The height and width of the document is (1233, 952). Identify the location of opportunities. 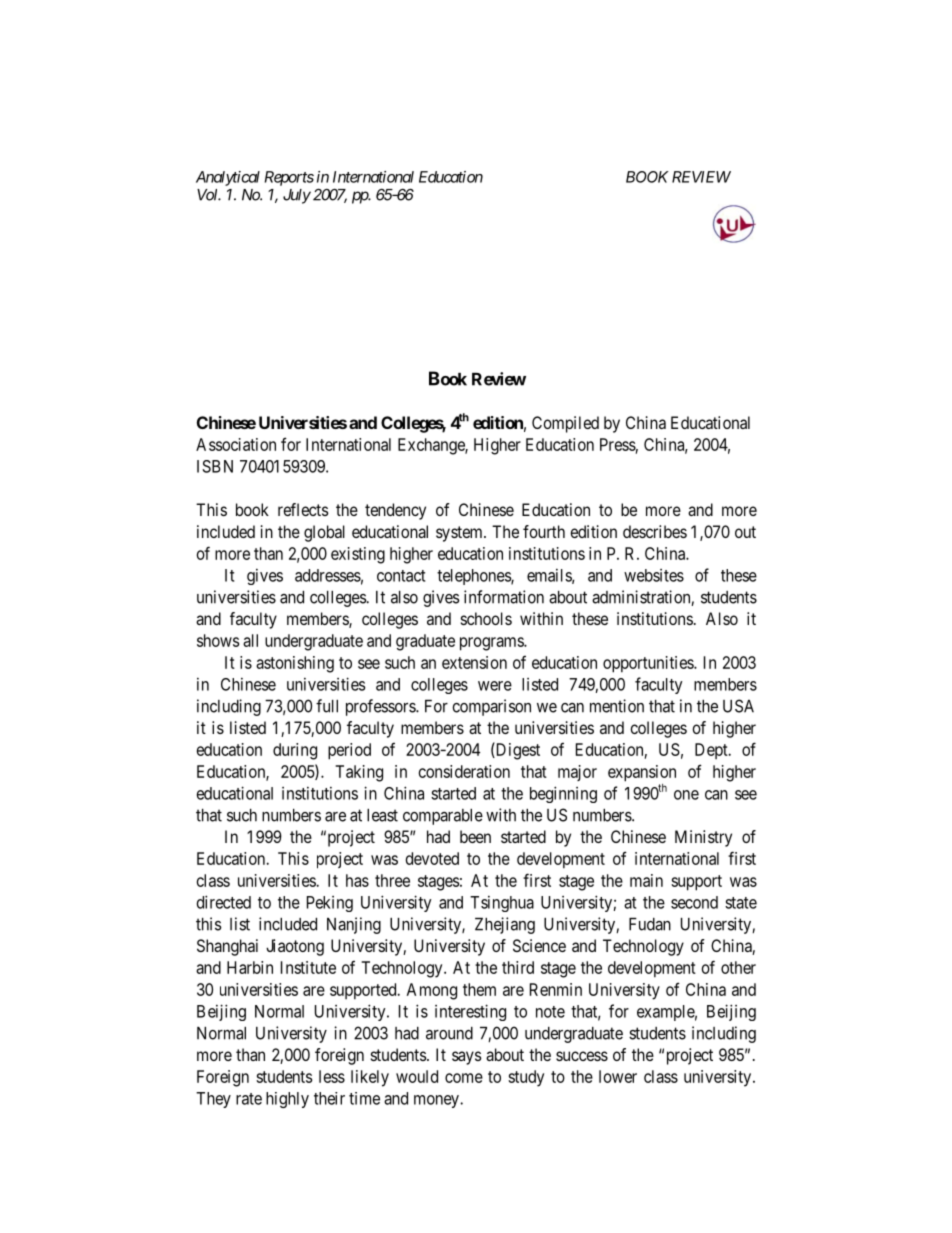
(649, 664).
